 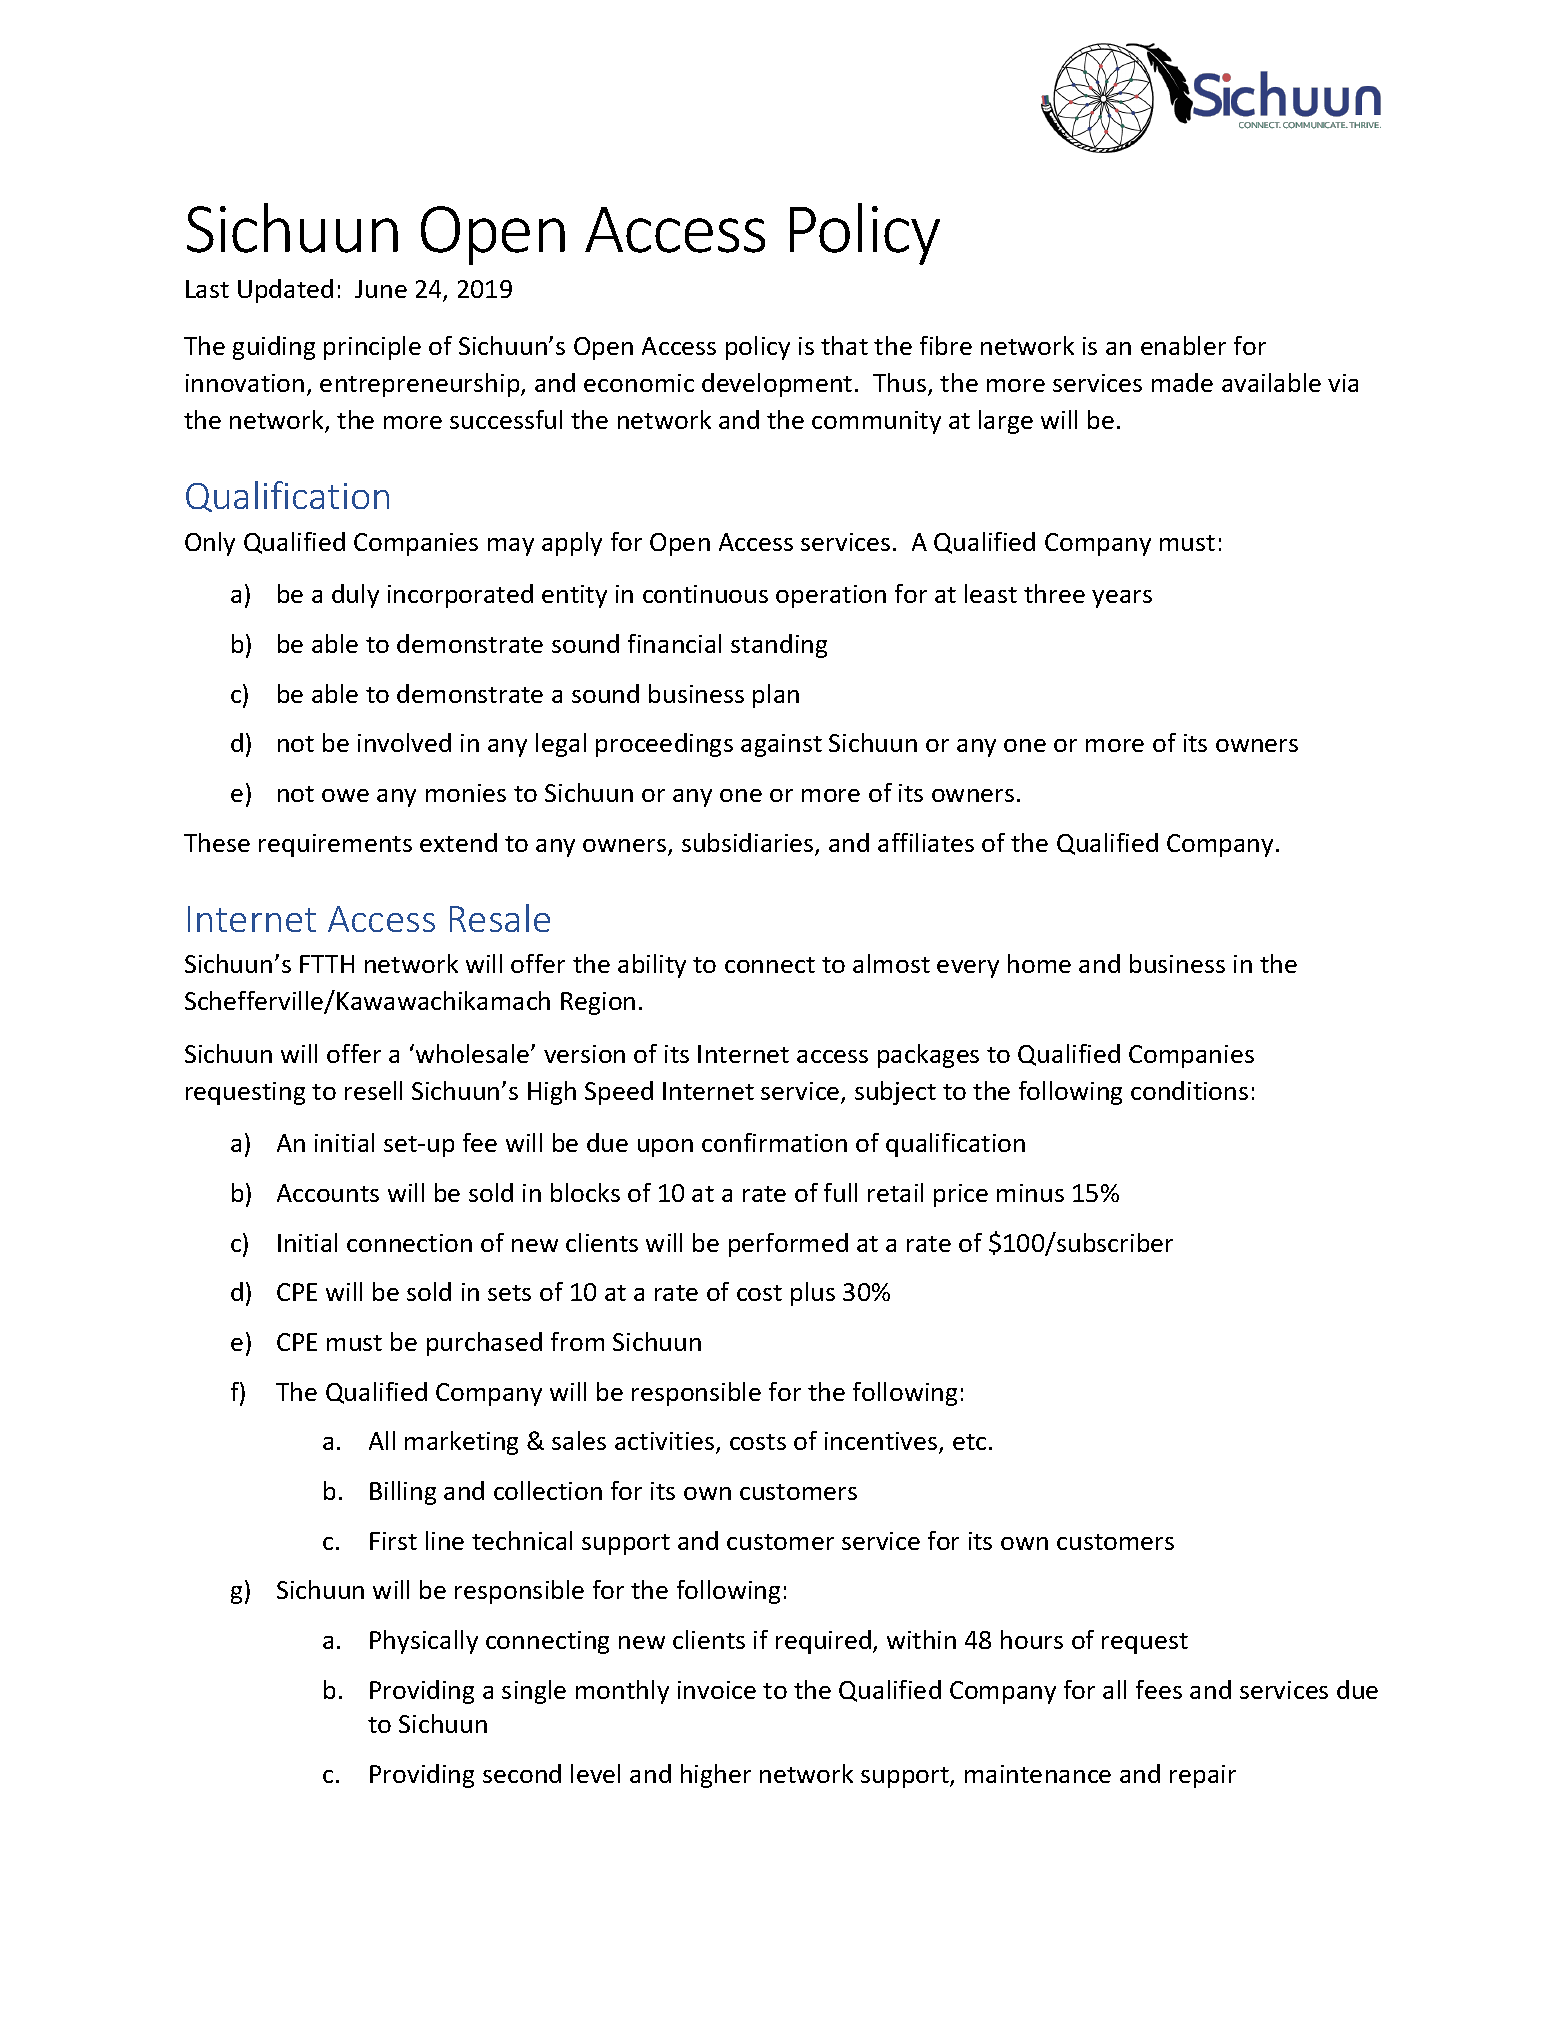 What do you see at coordinates (1203, 1776) in the document?
I see `repair` at bounding box center [1203, 1776].
